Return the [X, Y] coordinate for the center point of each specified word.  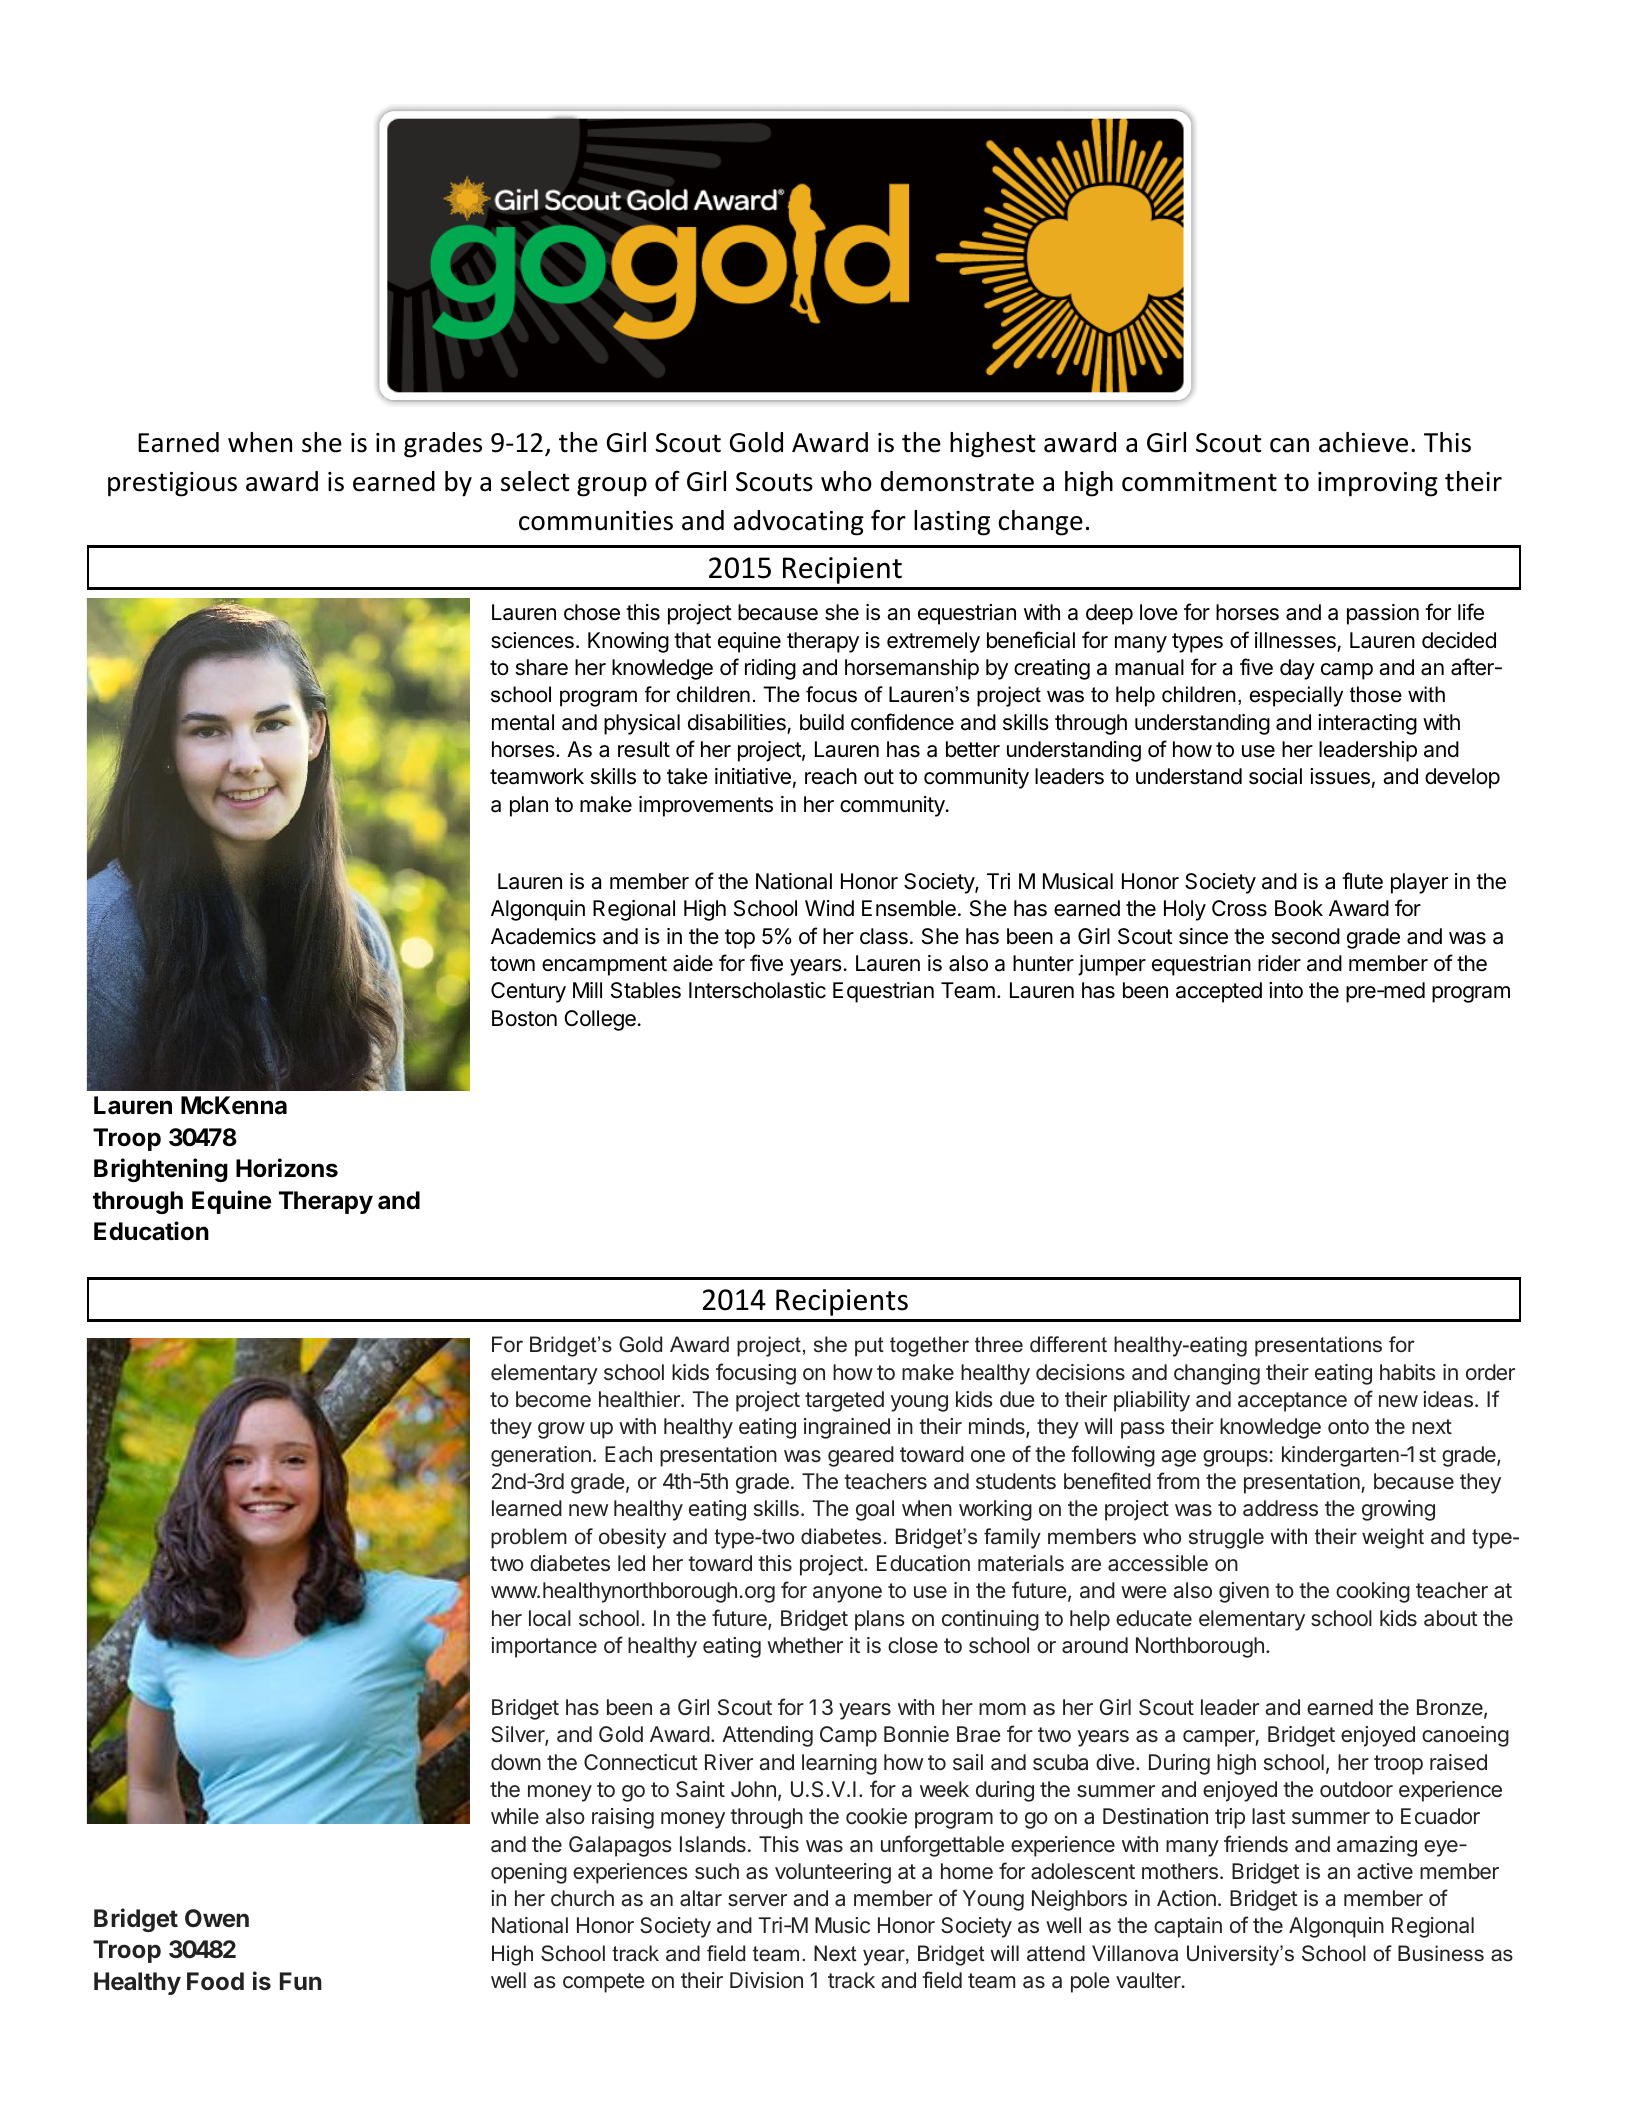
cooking [1373, 1592]
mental [523, 722]
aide [693, 963]
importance [544, 1647]
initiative [753, 776]
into [1286, 990]
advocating [799, 523]
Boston [524, 1018]
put [869, 1347]
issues [1340, 776]
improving [1378, 484]
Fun [301, 1981]
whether [805, 1645]
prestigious [172, 484]
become [553, 1399]
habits [1408, 1372]
